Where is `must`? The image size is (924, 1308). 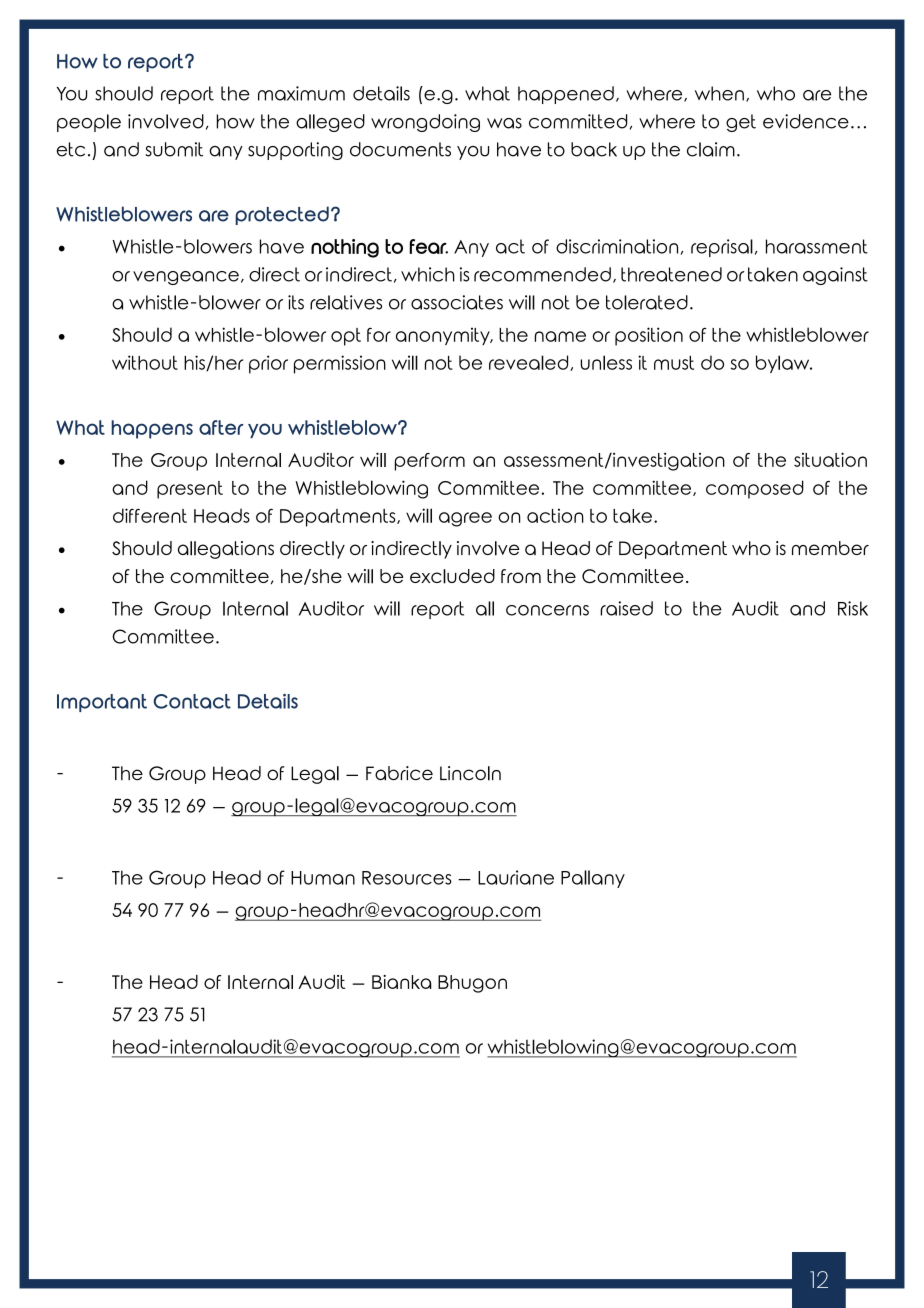 must is located at coordinates (674, 363).
